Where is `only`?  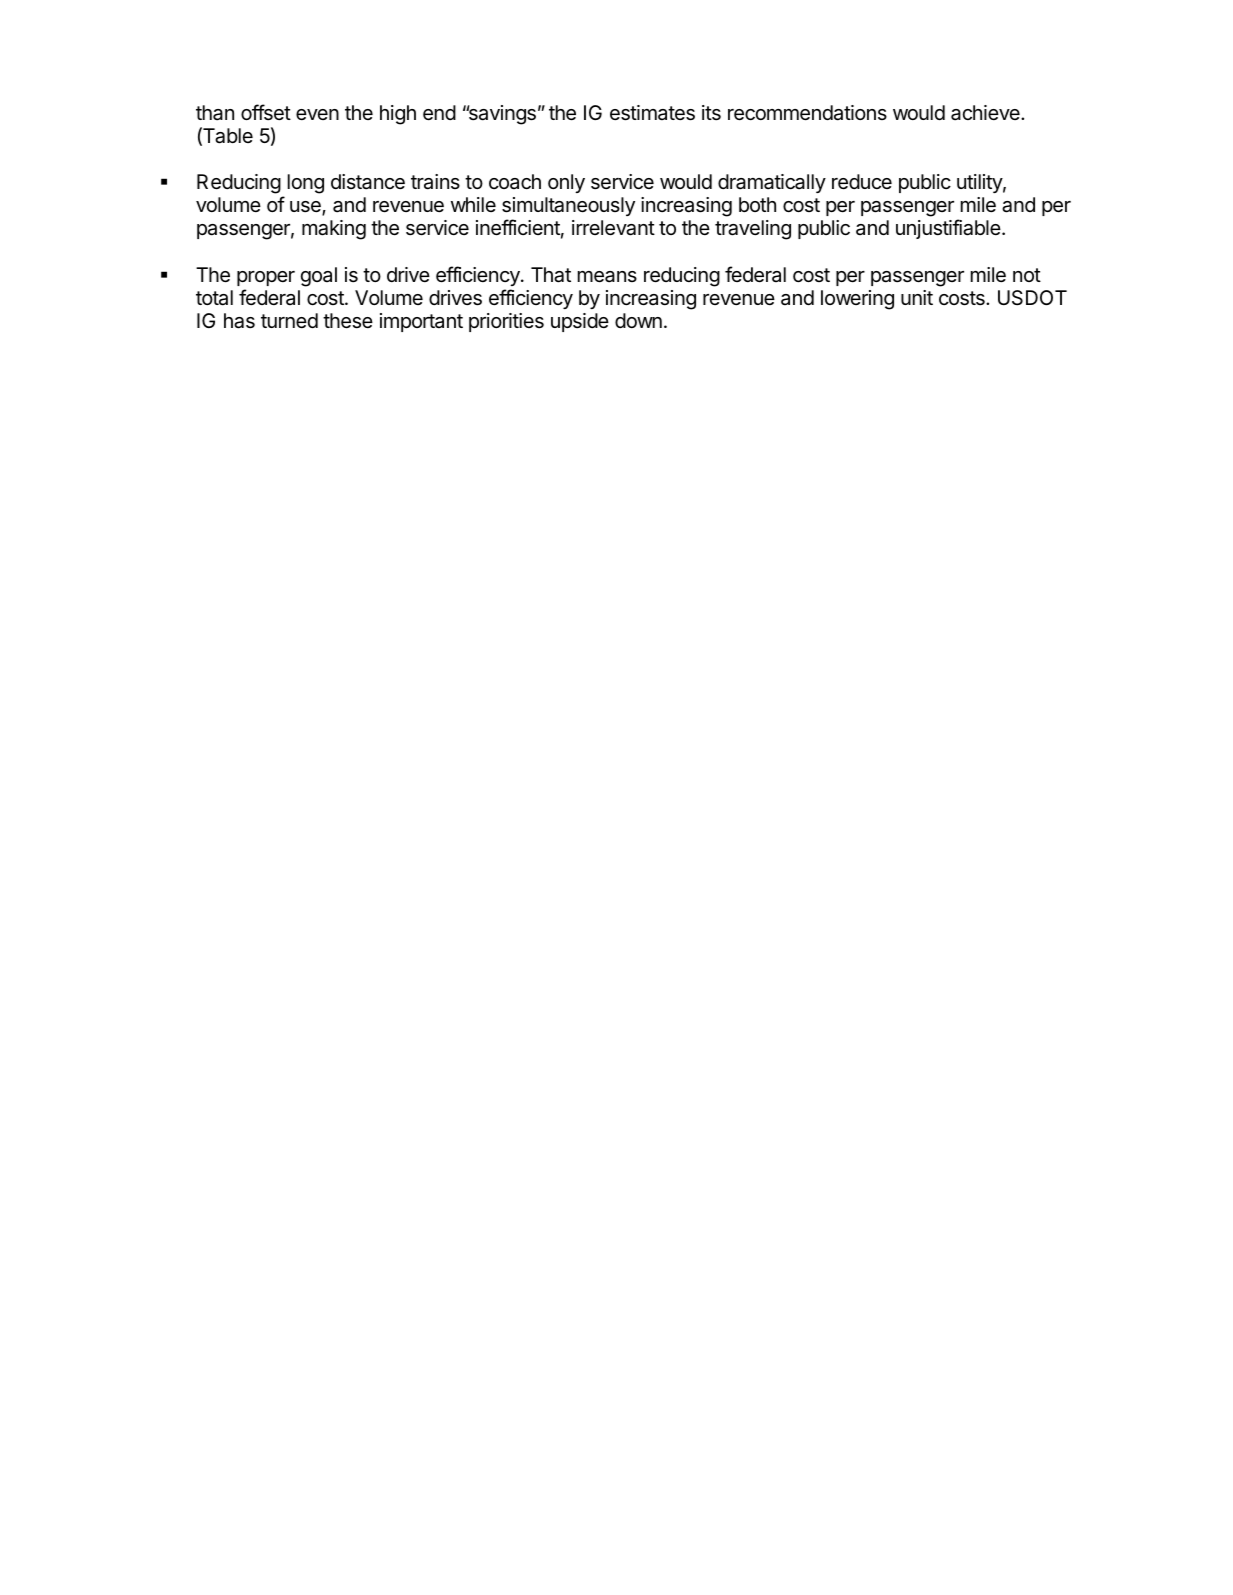
only is located at coordinates (566, 183).
